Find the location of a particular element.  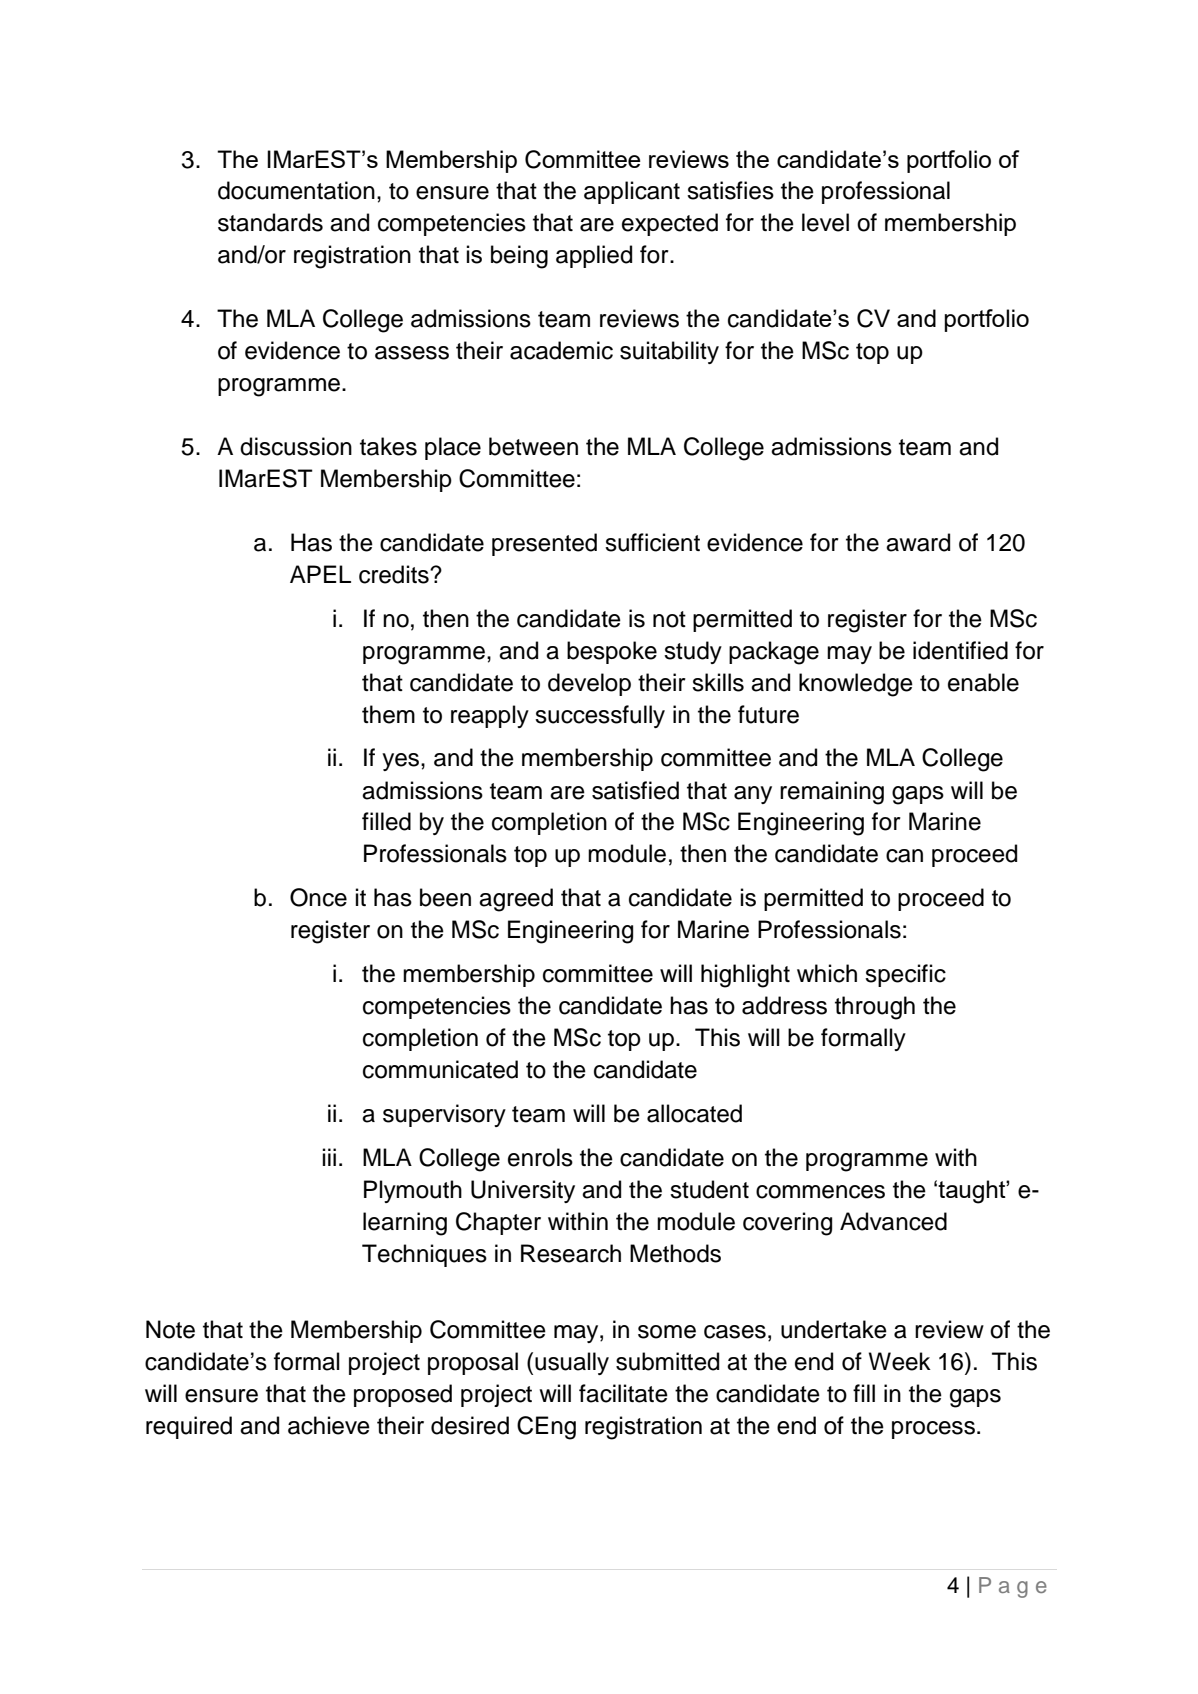

usually is located at coordinates (572, 1363).
